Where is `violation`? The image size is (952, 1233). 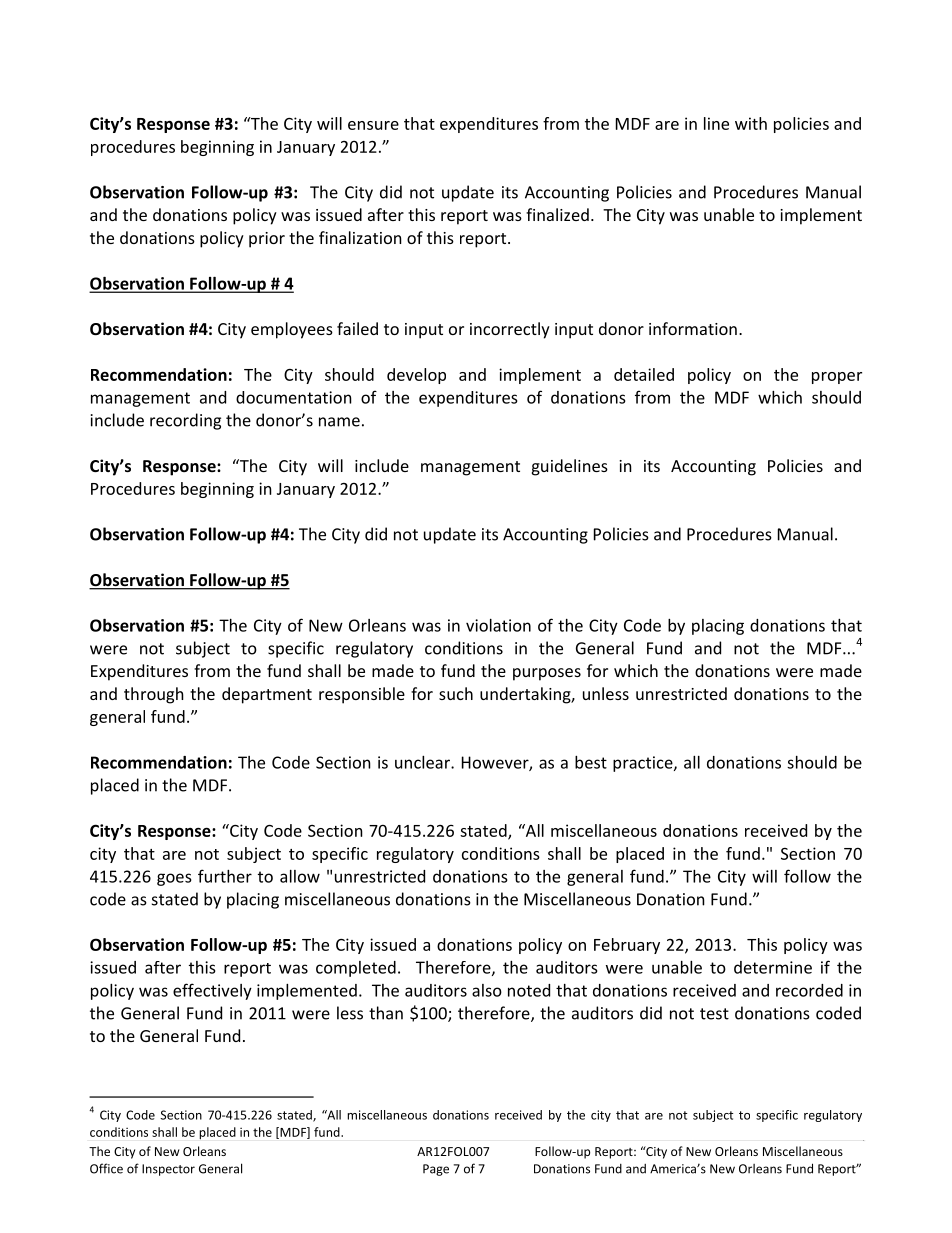 violation is located at coordinates (498, 625).
